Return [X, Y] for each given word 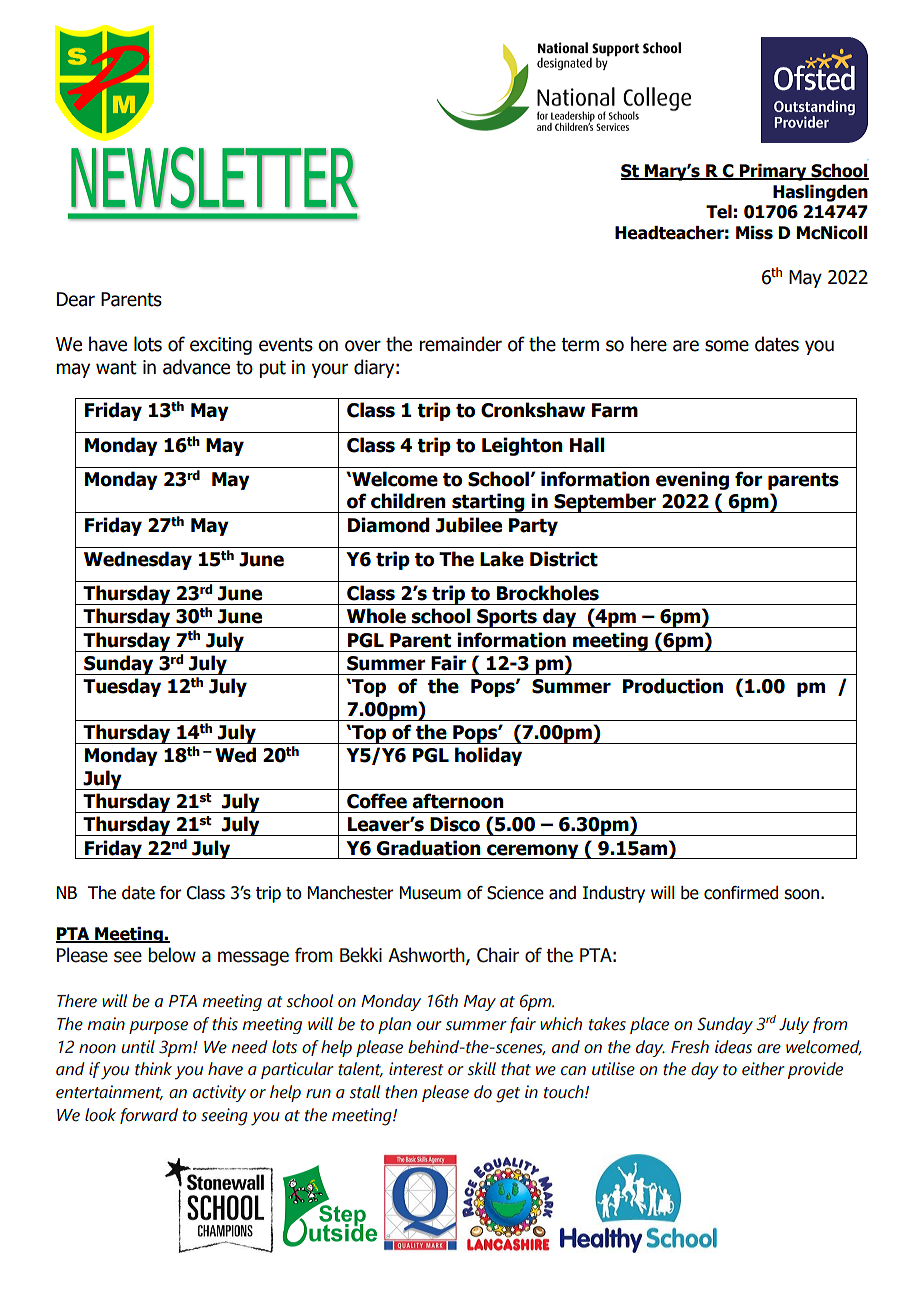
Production [673, 686]
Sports [507, 618]
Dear [76, 299]
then [401, 1092]
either [763, 1069]
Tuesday [122, 687]
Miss [754, 233]
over [363, 346]
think [153, 1069]
